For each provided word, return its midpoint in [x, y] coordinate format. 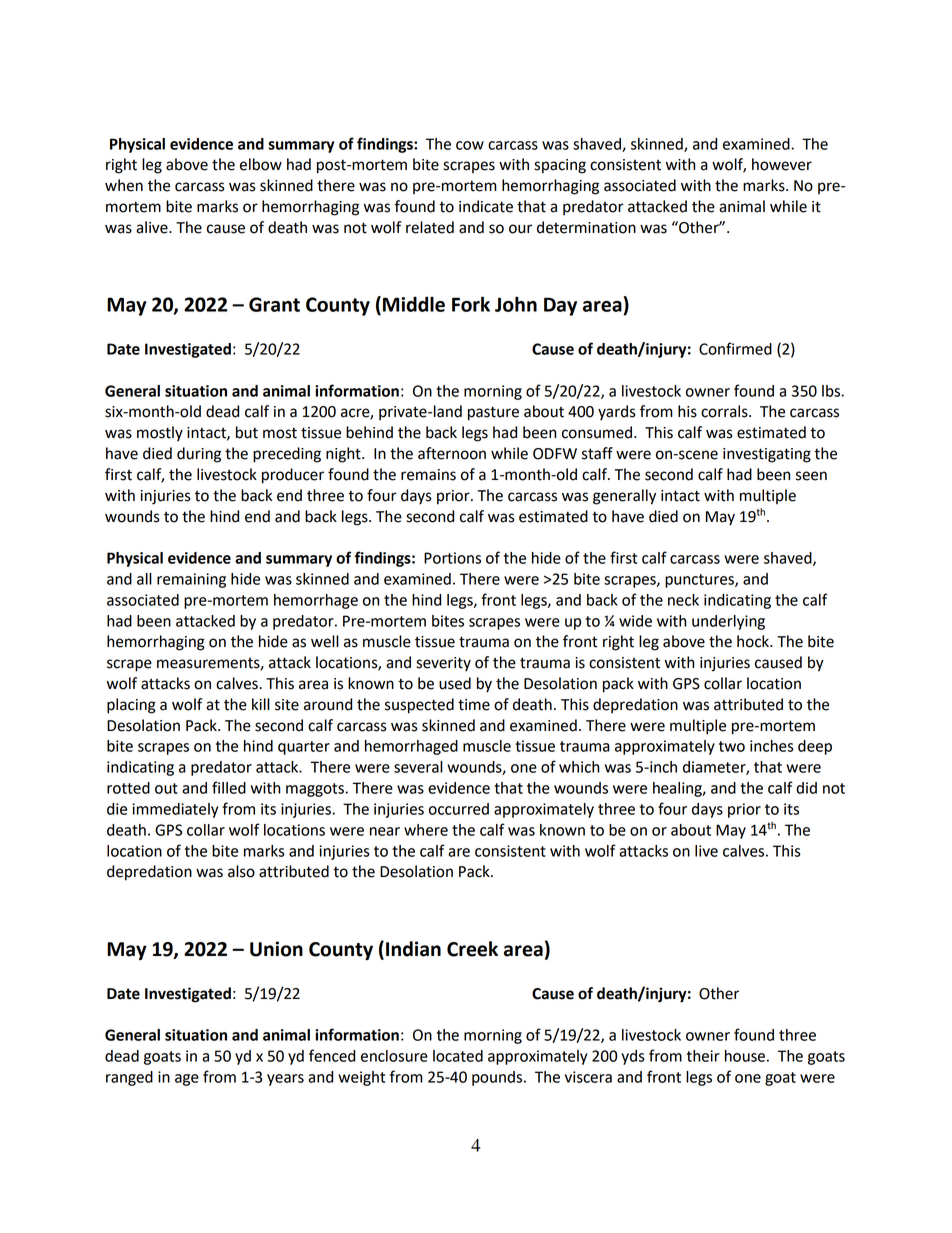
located [458, 1056]
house [745, 1056]
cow [470, 145]
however [782, 164]
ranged [129, 1078]
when [124, 185]
